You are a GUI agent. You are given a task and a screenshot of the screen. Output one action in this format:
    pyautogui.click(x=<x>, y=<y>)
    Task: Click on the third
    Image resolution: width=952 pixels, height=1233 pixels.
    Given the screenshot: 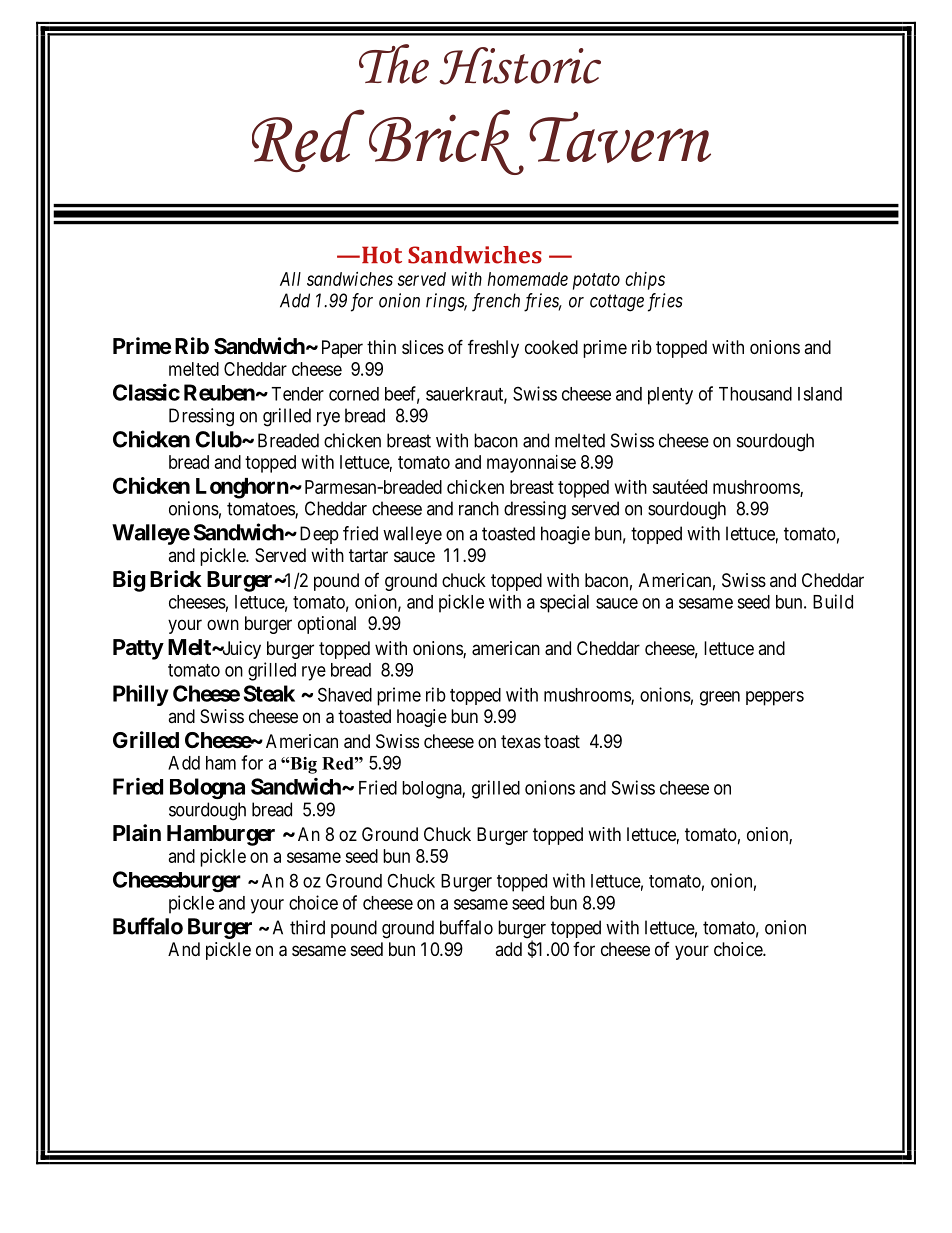 What is the action you would take?
    pyautogui.click(x=307, y=927)
